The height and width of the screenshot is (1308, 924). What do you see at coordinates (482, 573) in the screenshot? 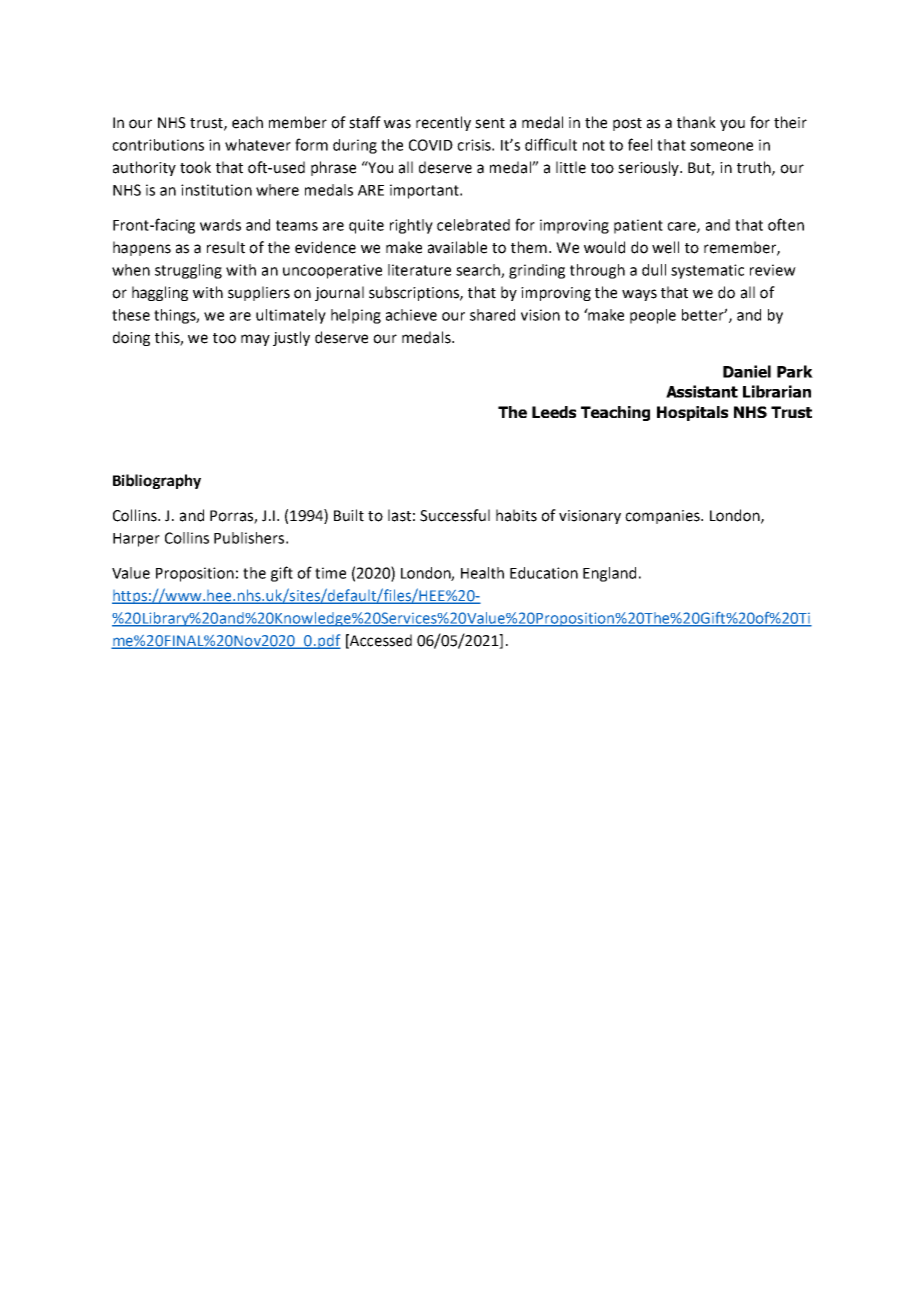
I see `Health` at bounding box center [482, 573].
